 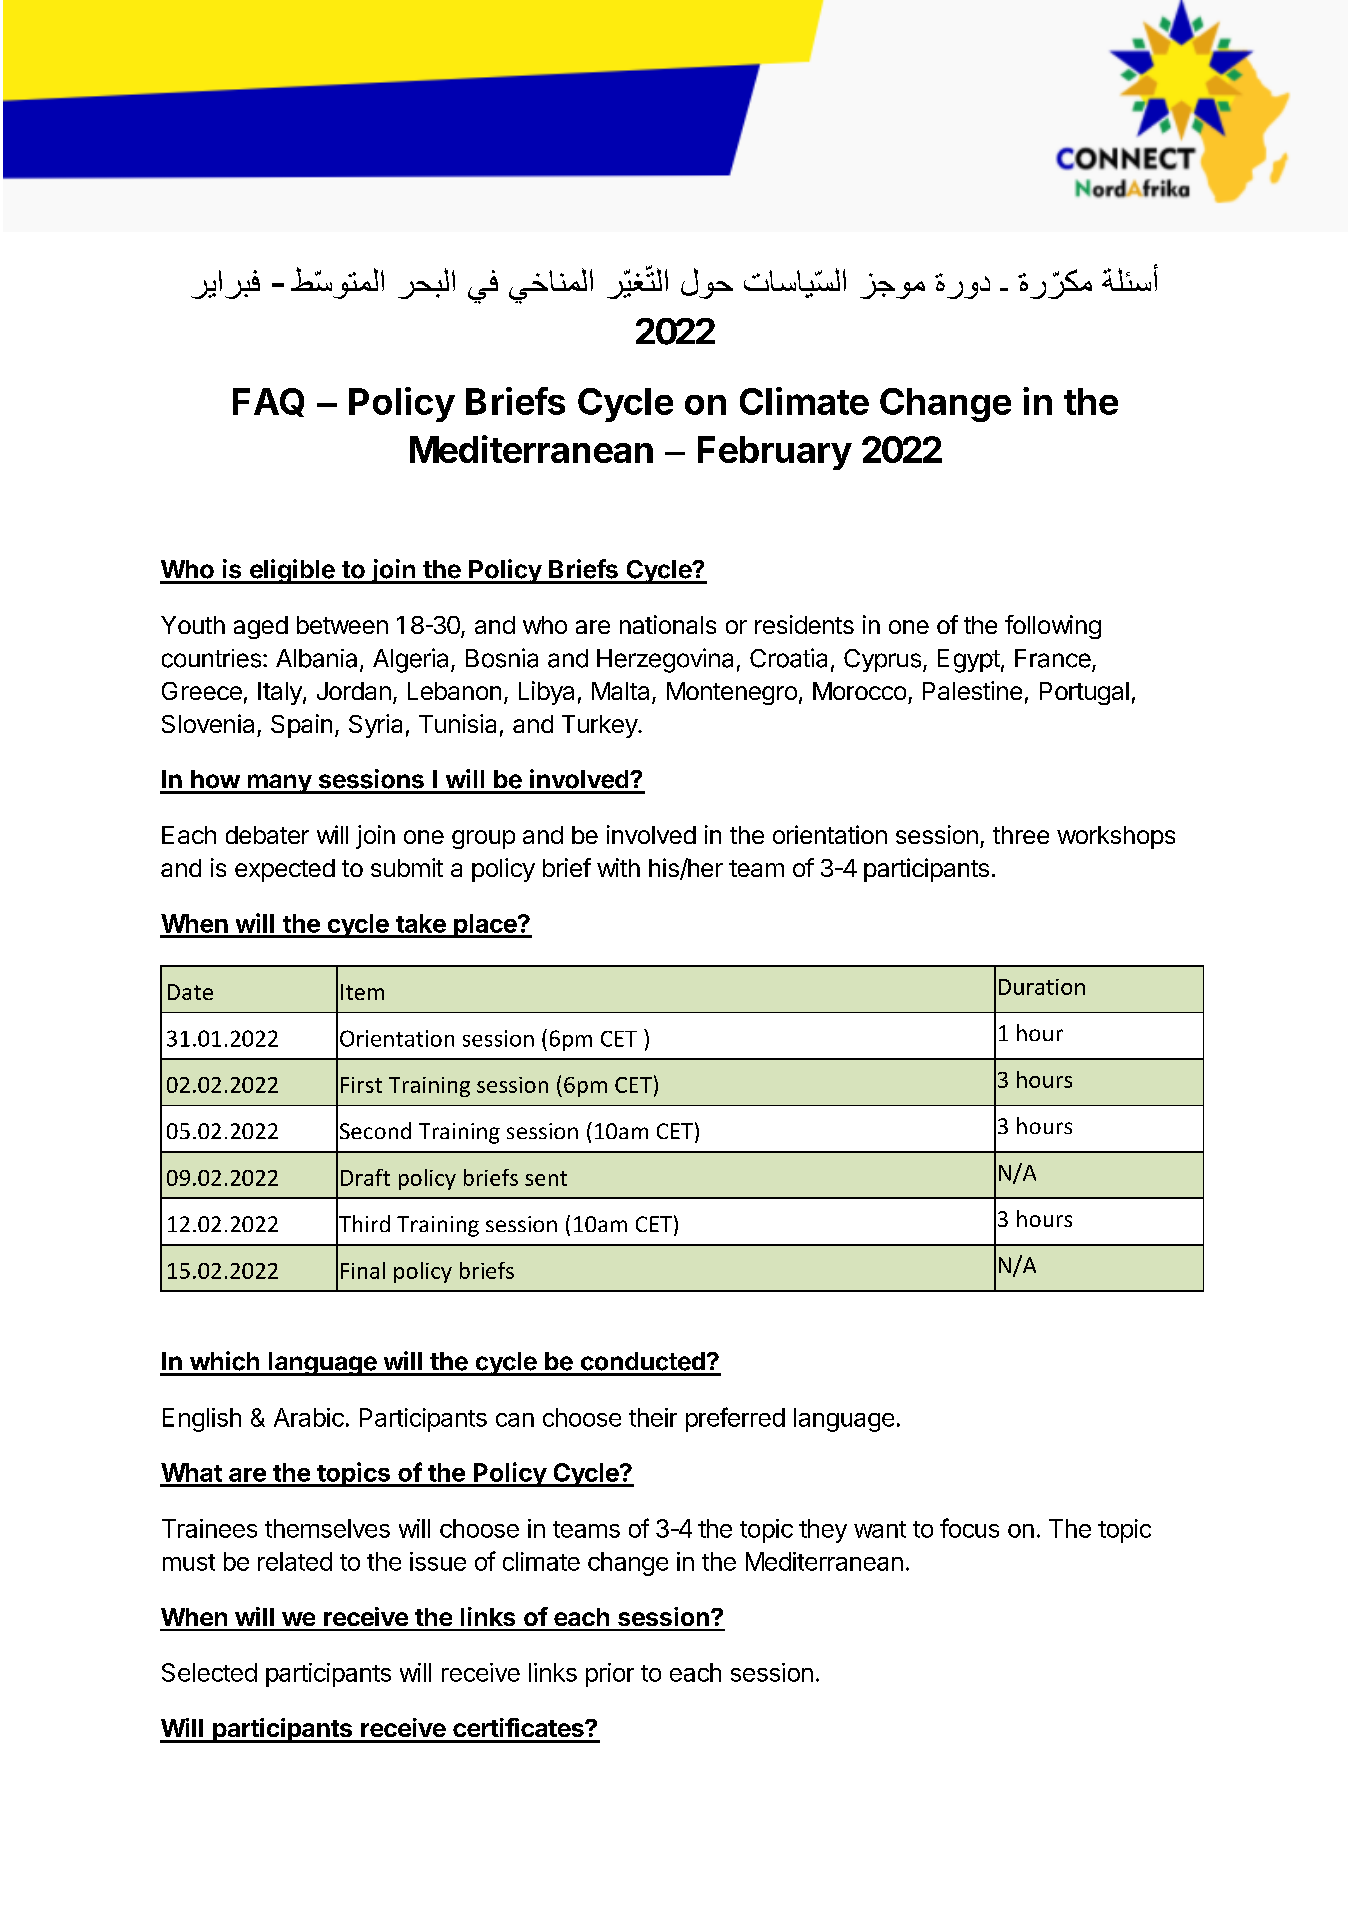 What do you see at coordinates (880, 1529) in the screenshot?
I see `want` at bounding box center [880, 1529].
